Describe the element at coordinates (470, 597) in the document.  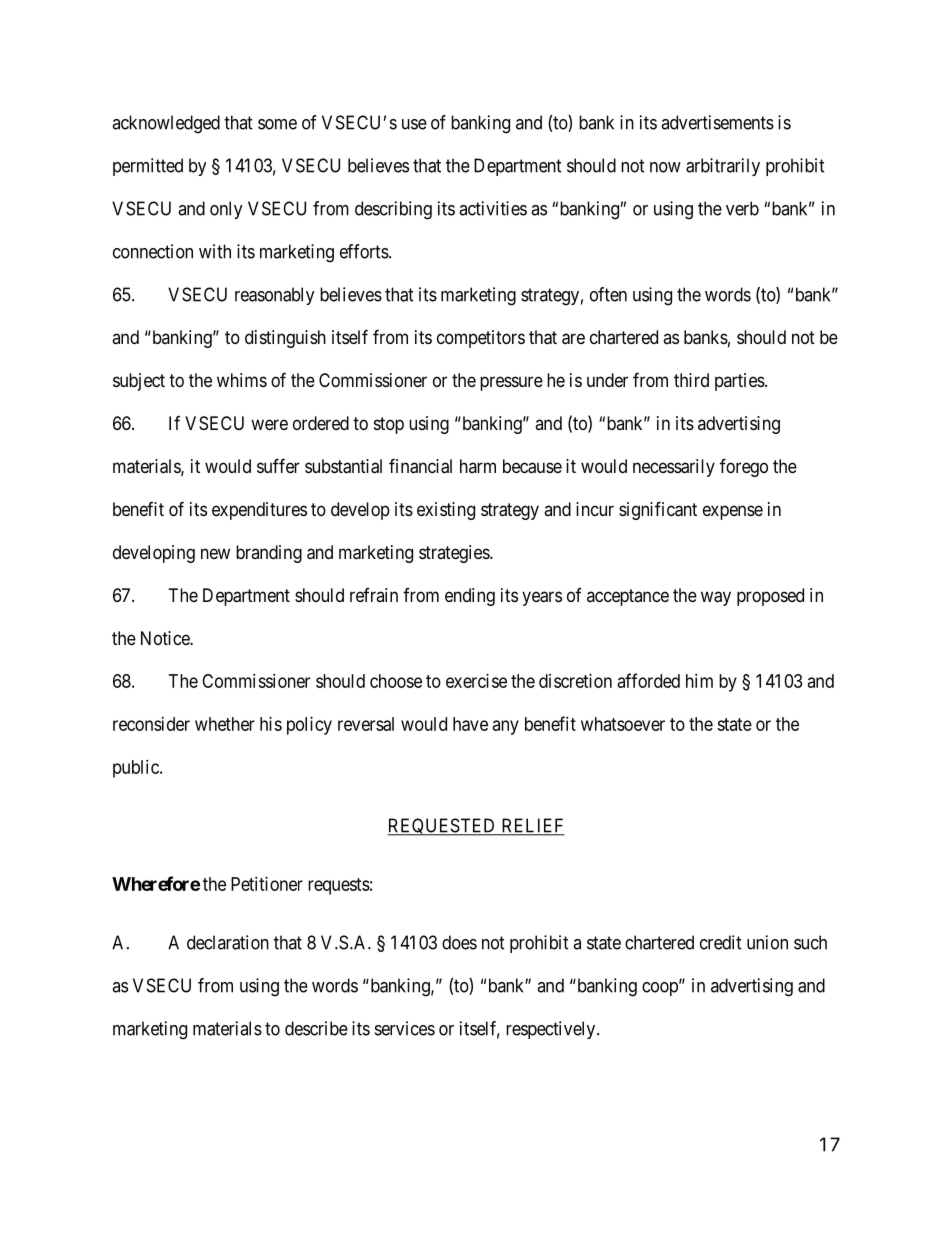
I see `ending` at that location.
